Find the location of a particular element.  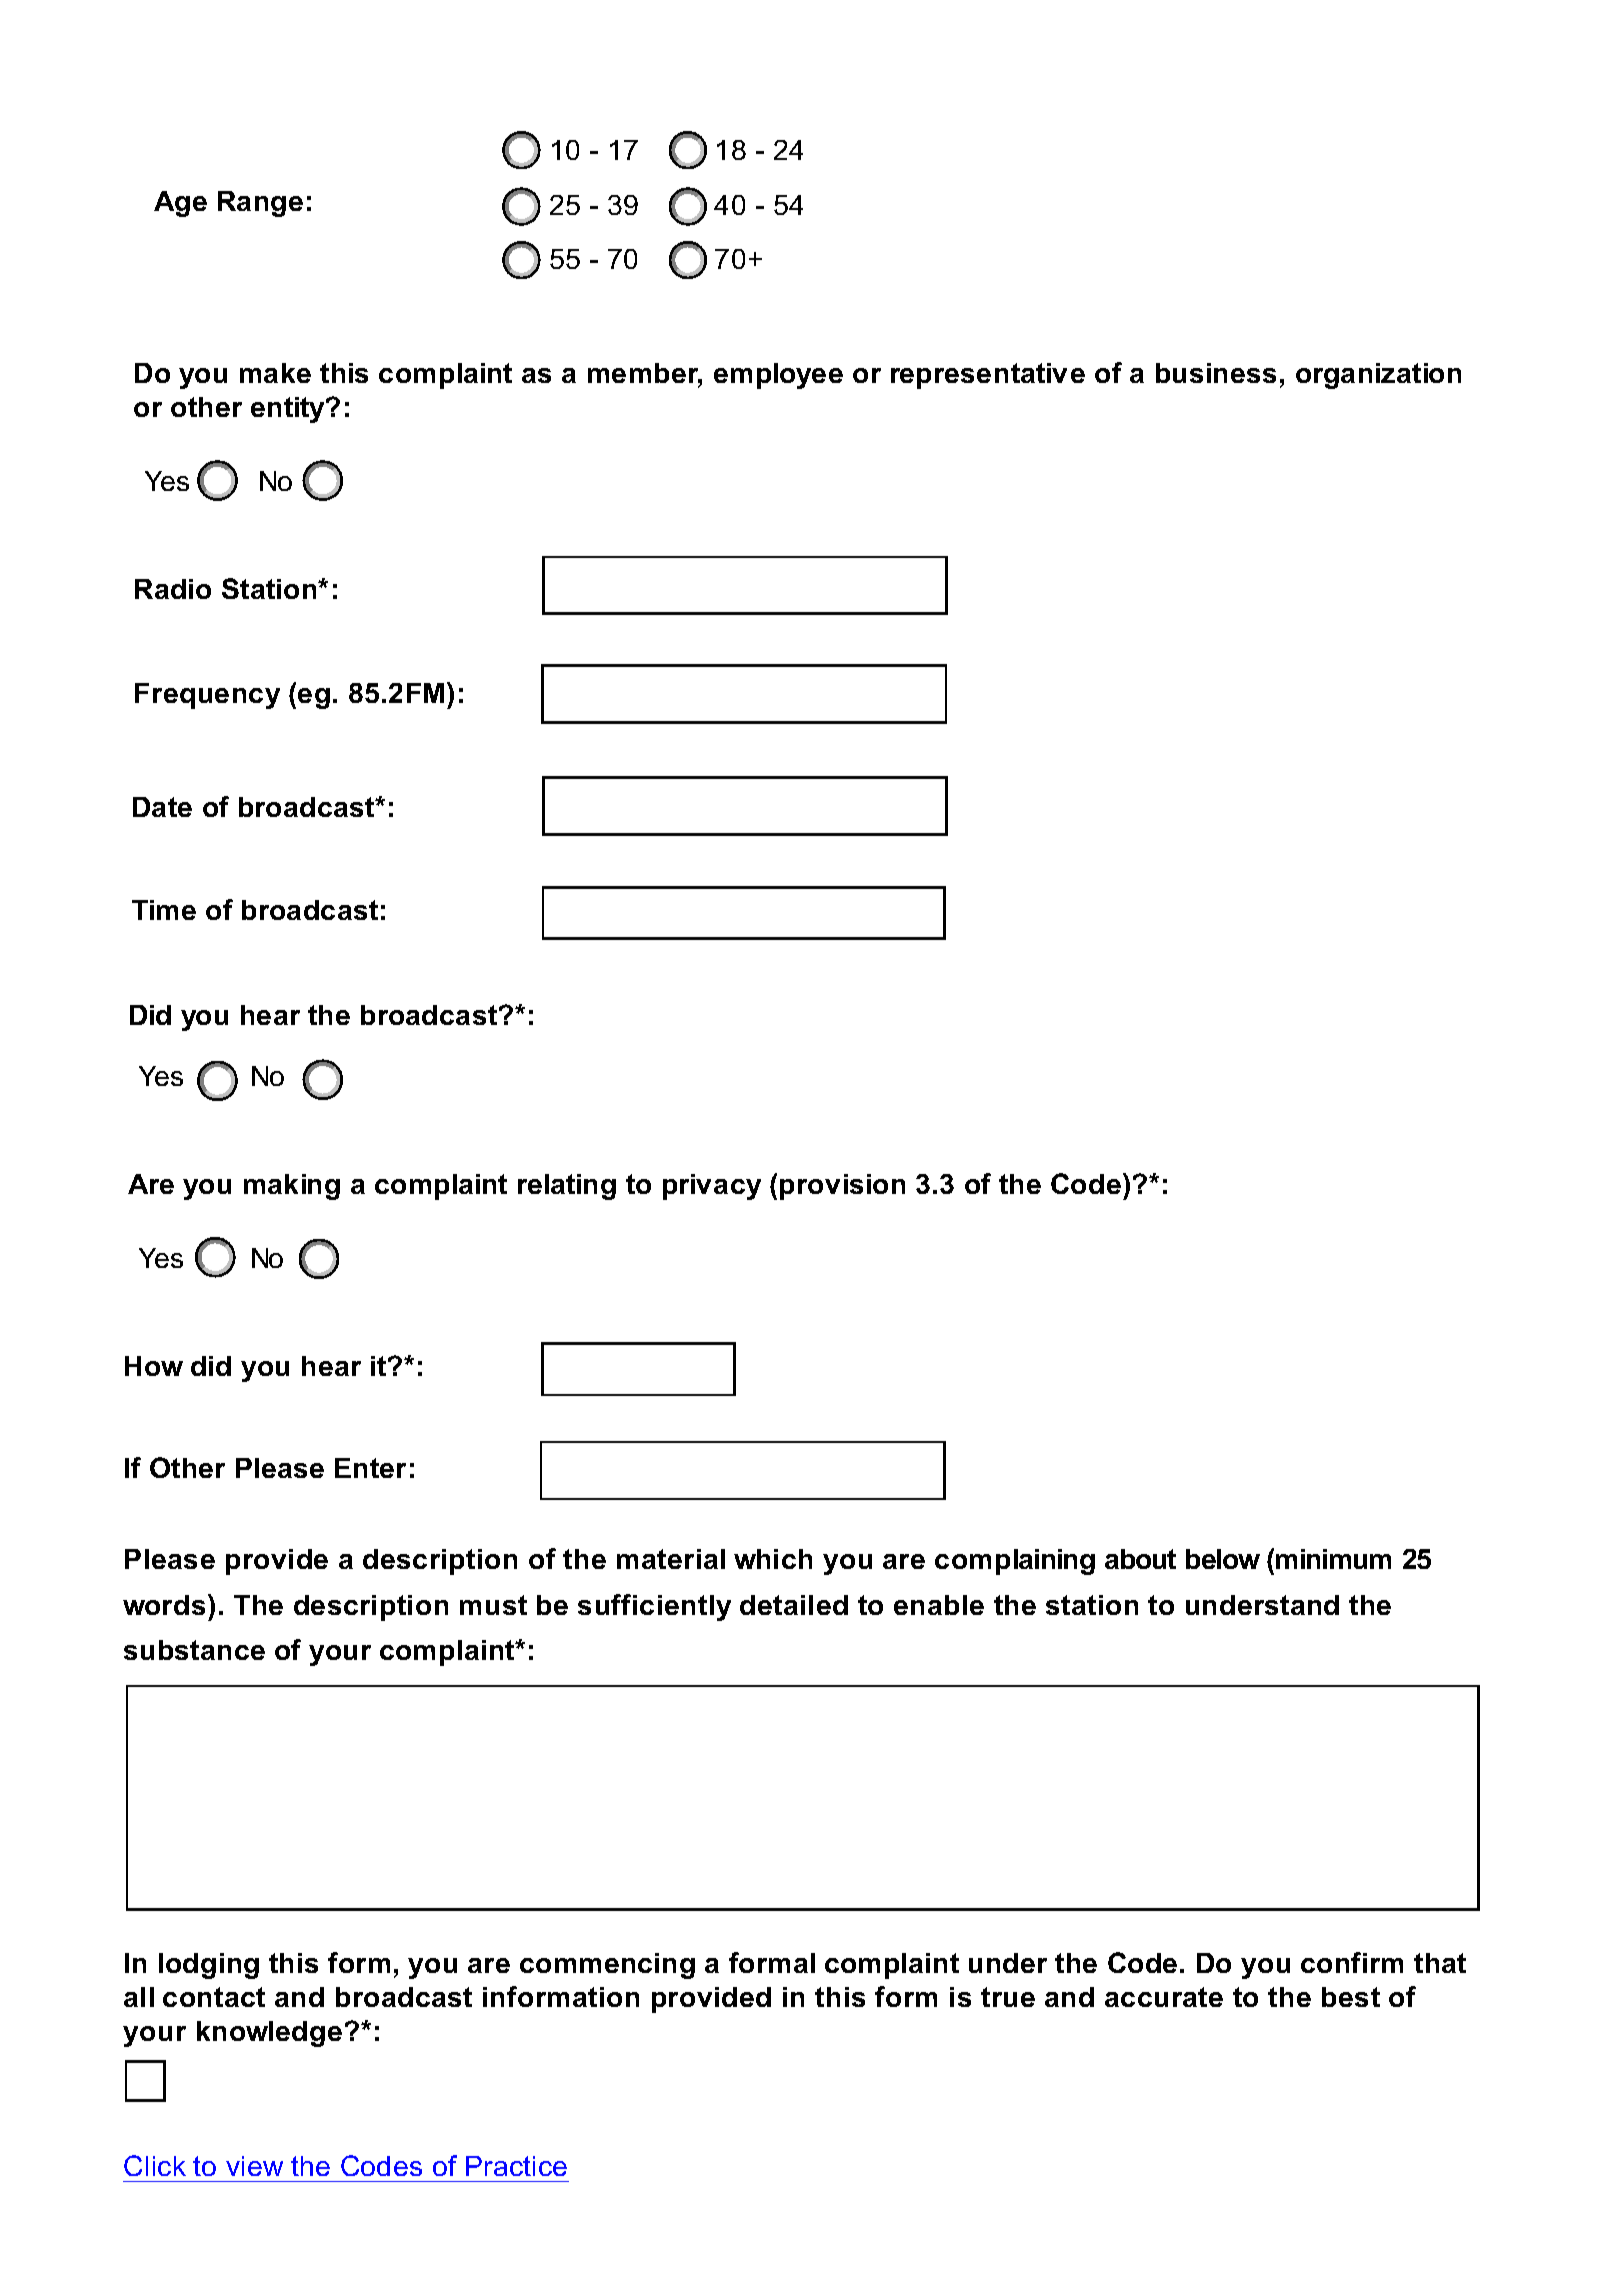

view is located at coordinates (254, 2166).
